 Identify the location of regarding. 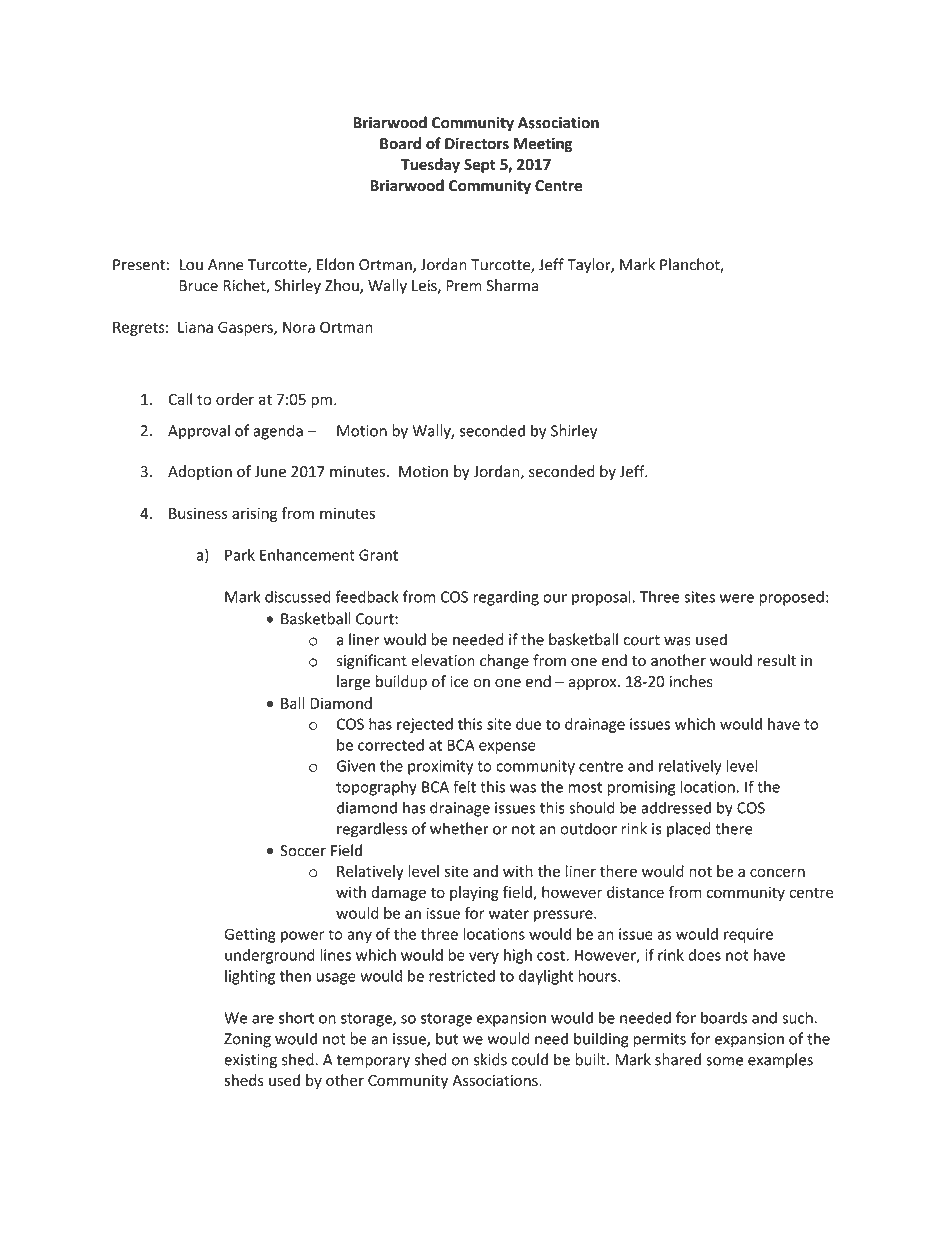
(506, 598).
